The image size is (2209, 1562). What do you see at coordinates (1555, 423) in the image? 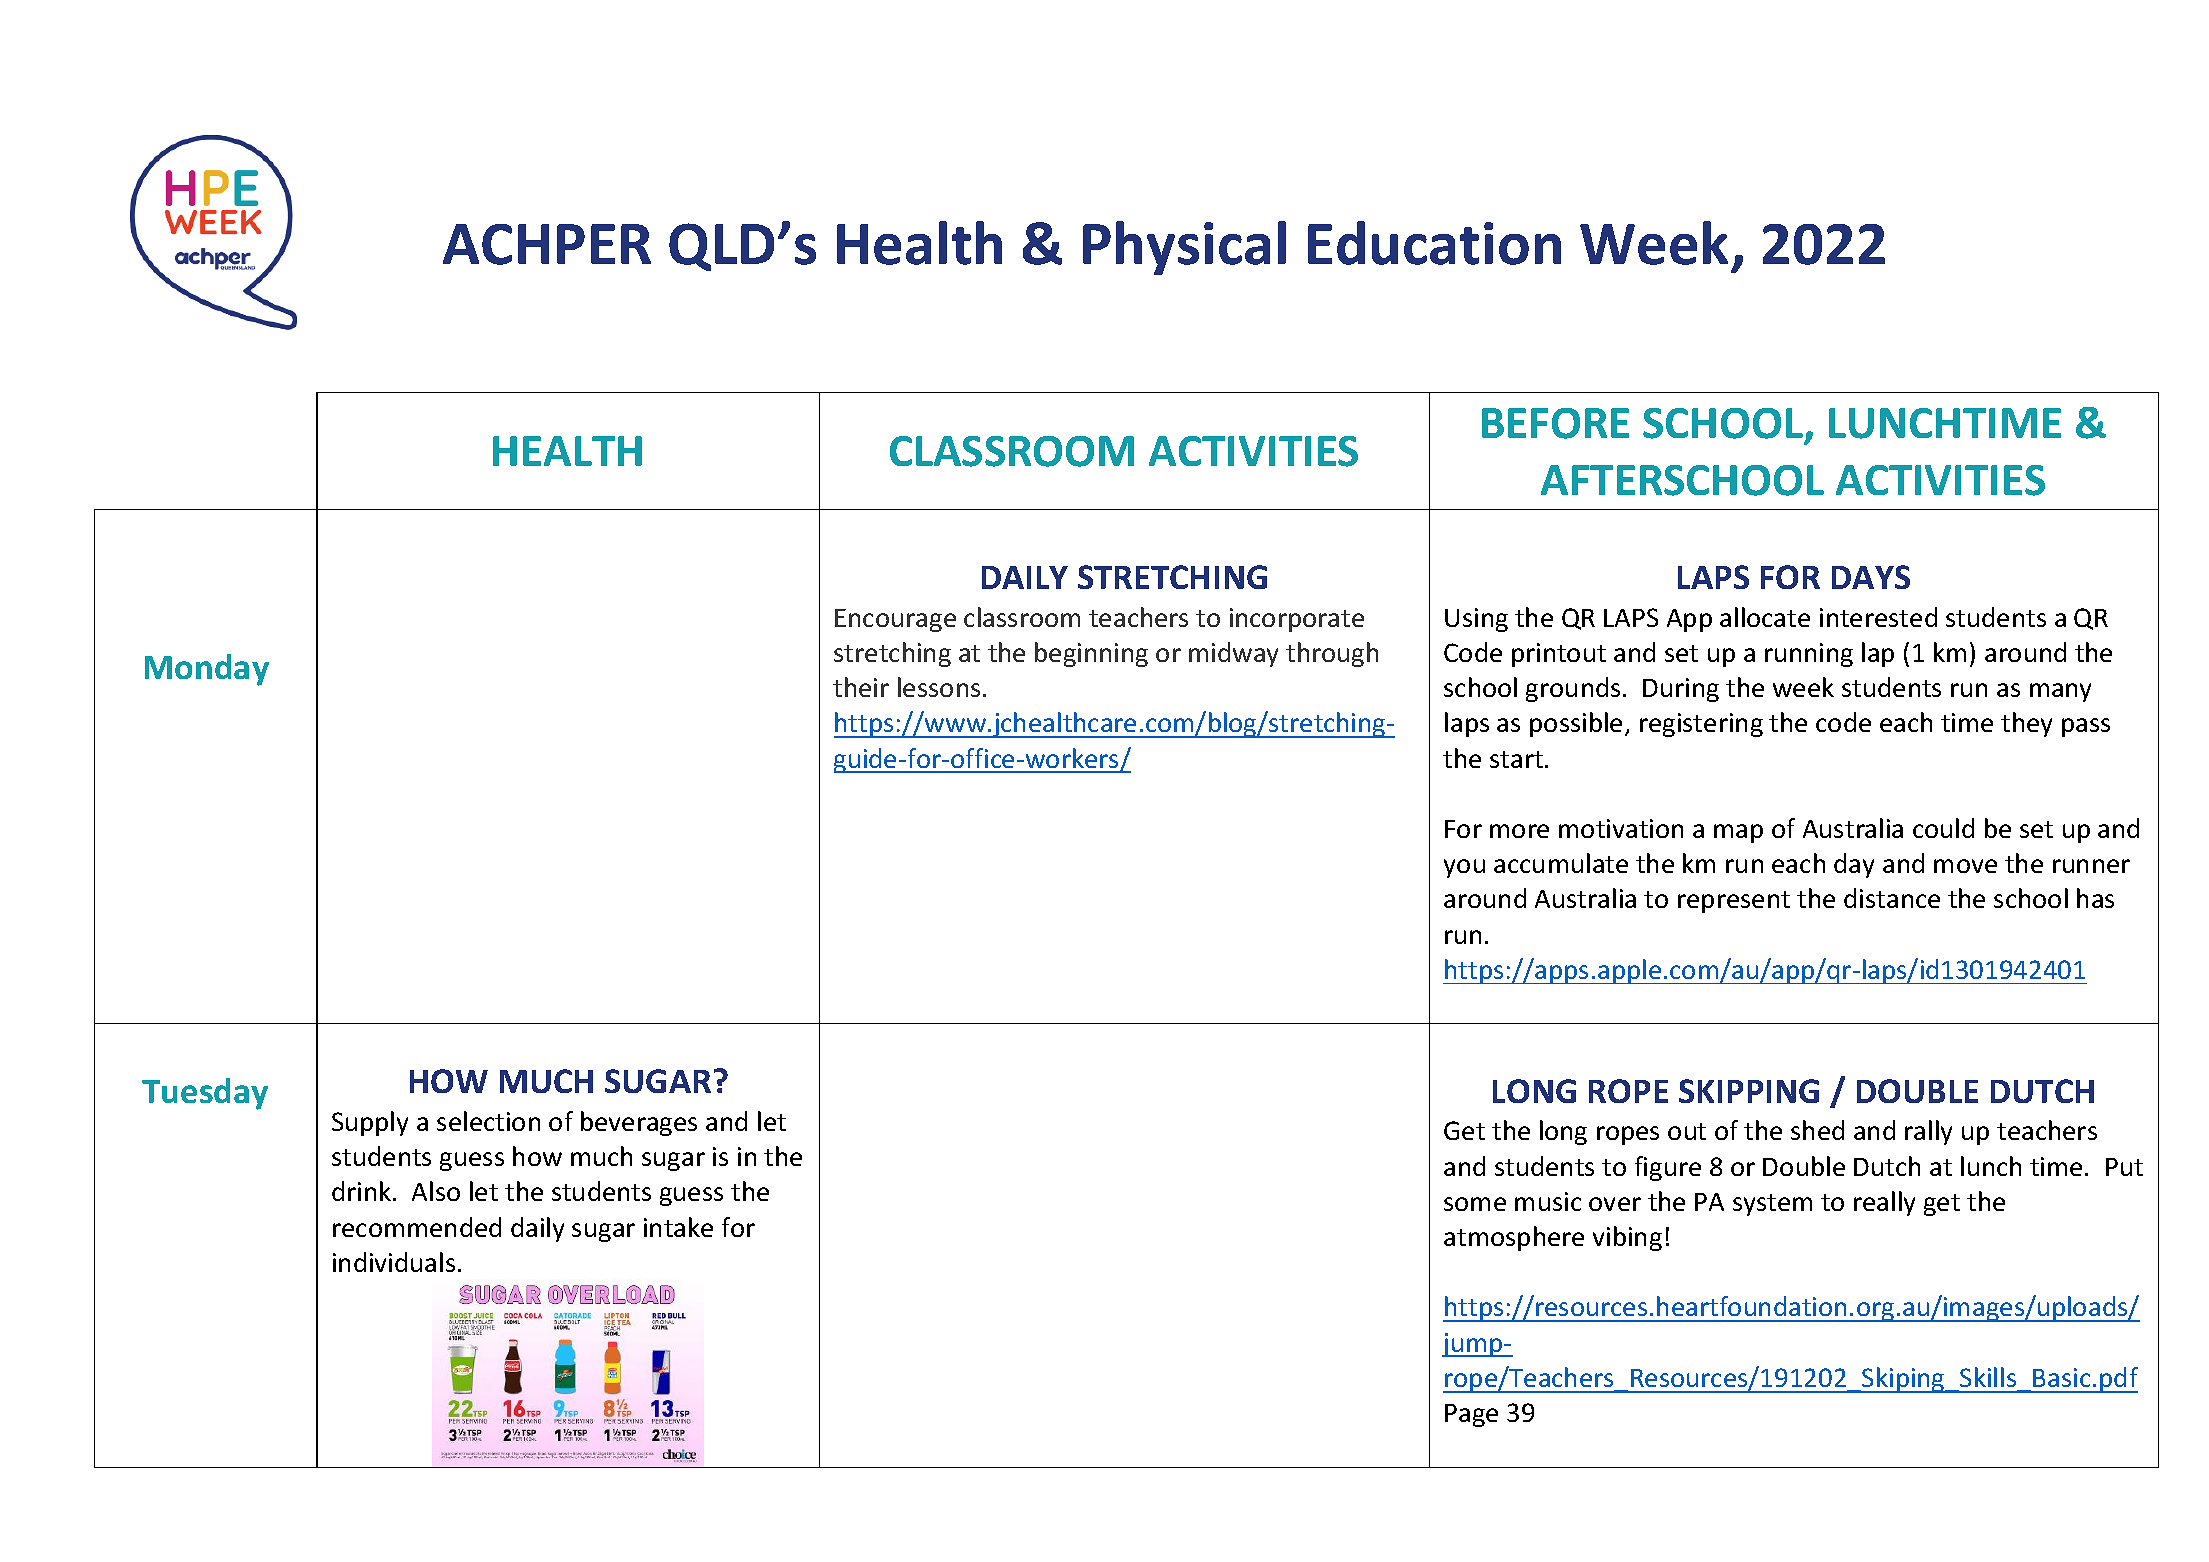
I see `BEFORE` at bounding box center [1555, 423].
